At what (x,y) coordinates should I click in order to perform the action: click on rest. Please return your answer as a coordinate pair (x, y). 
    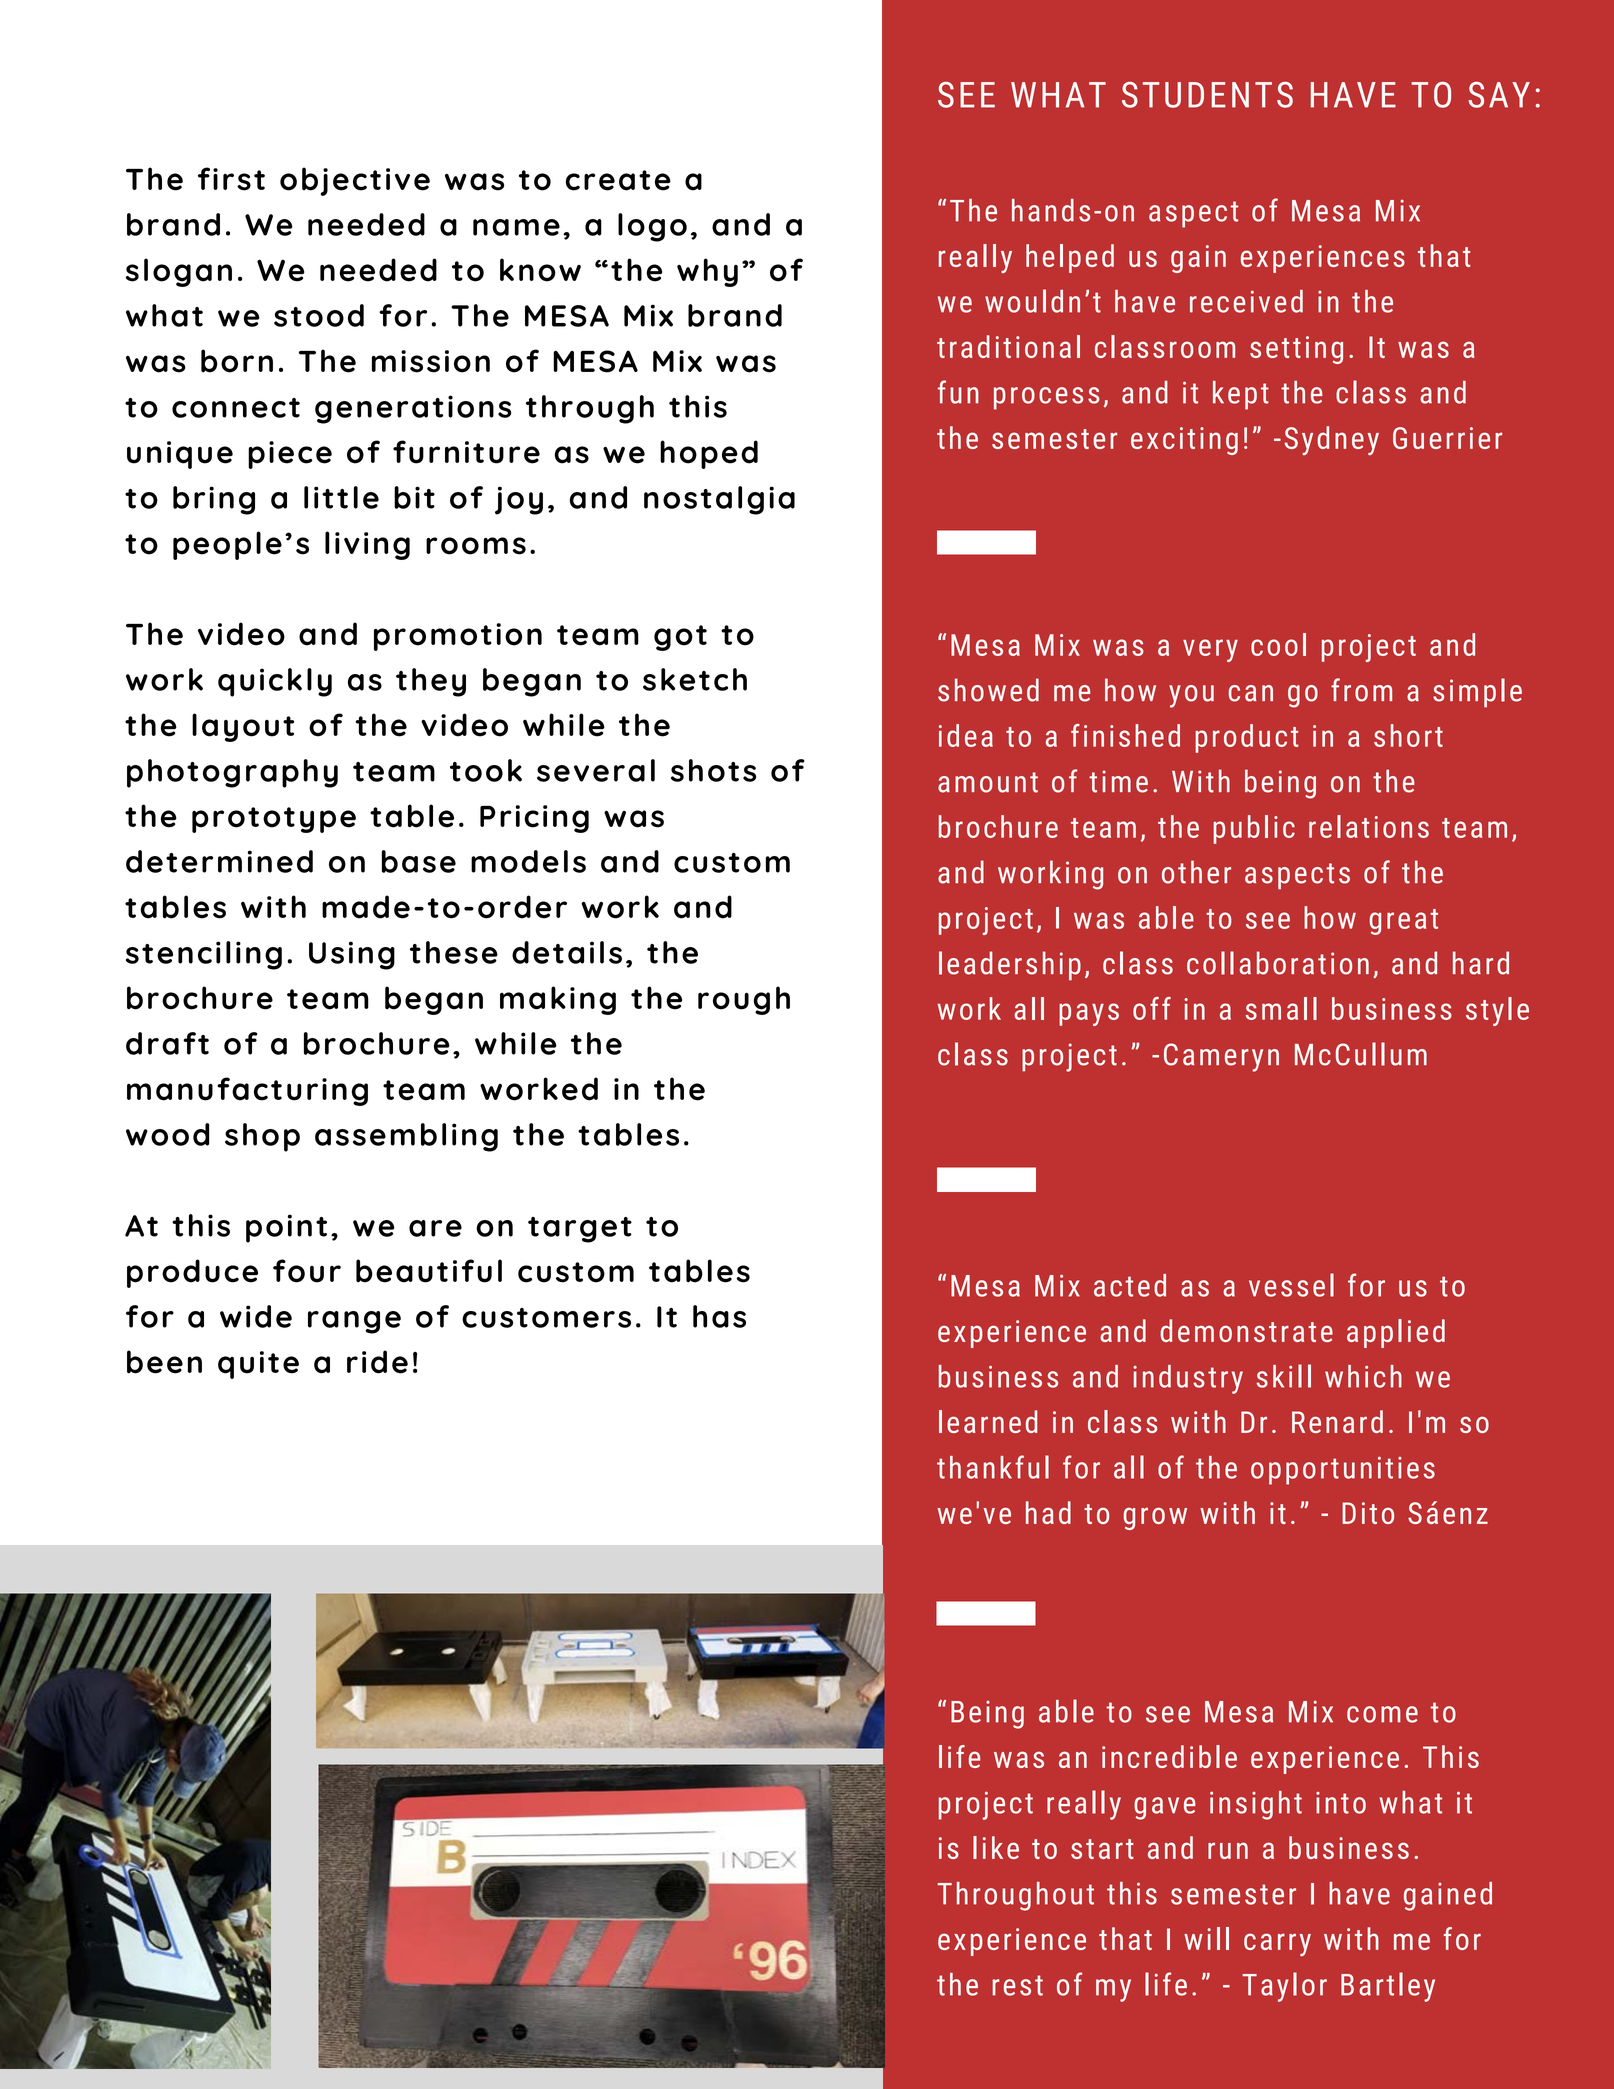
    Looking at the image, I should click on (1018, 1985).
